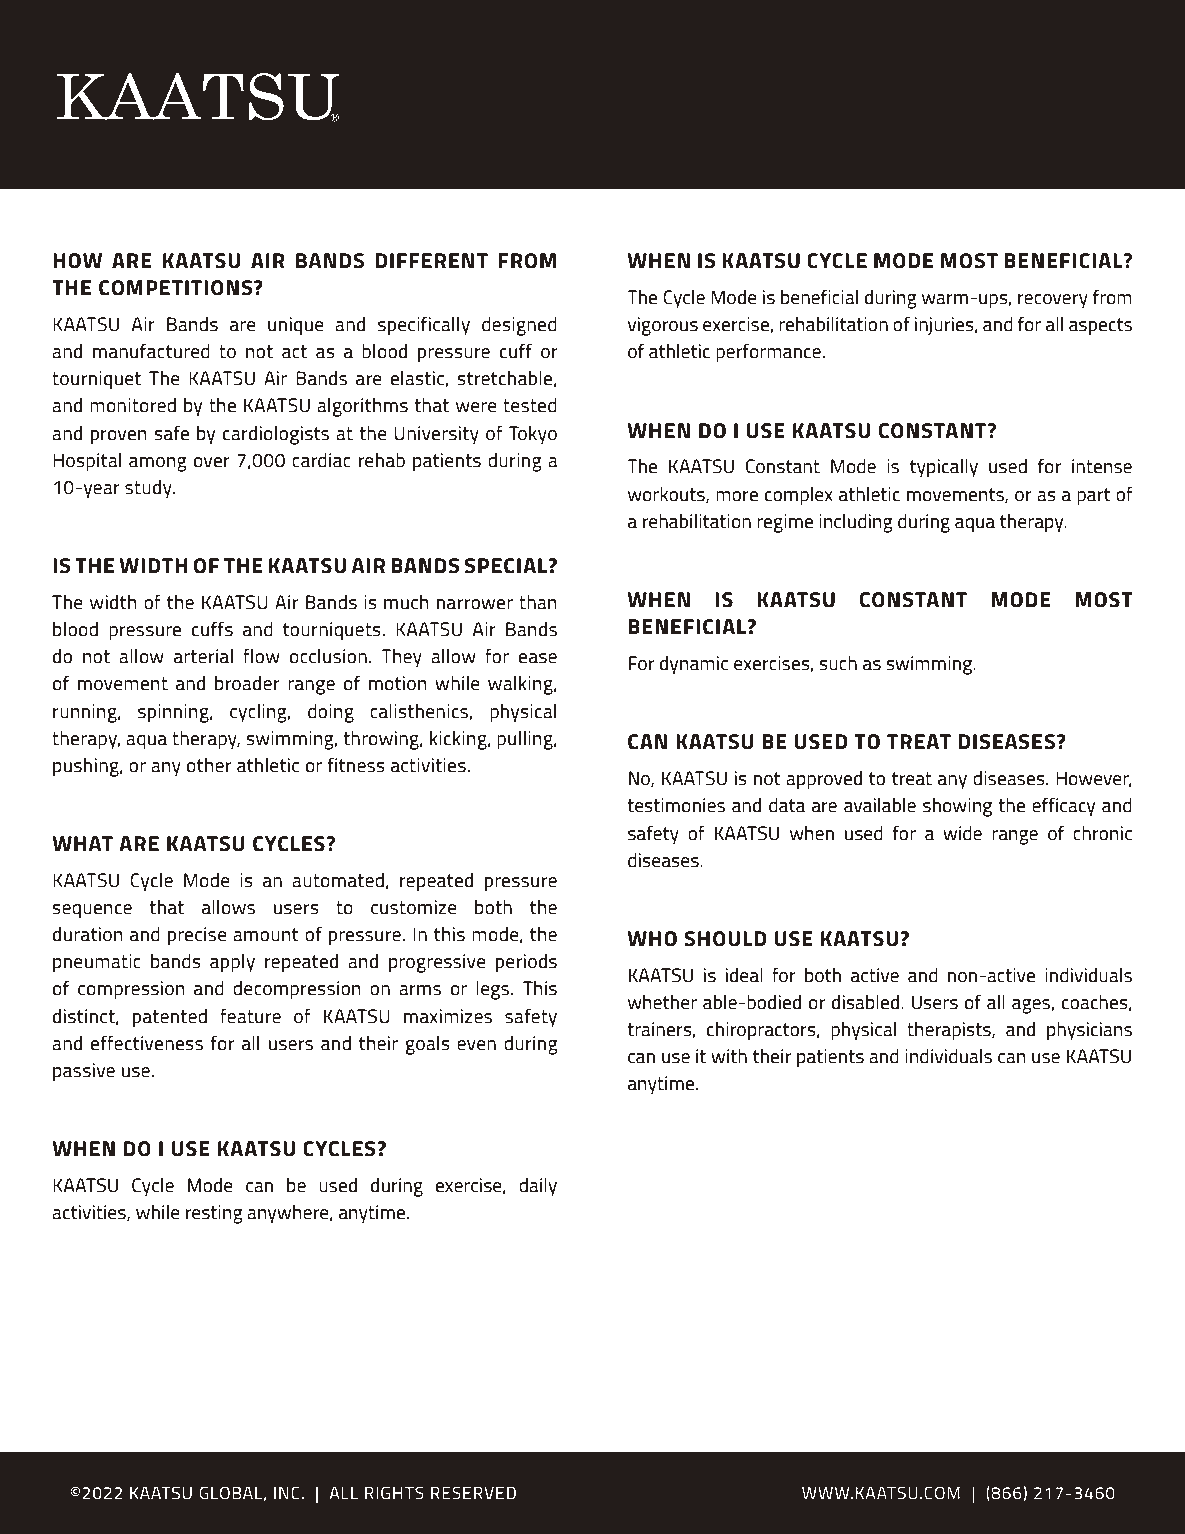  What do you see at coordinates (694, 665) in the screenshot?
I see `dynamic` at bounding box center [694, 665].
